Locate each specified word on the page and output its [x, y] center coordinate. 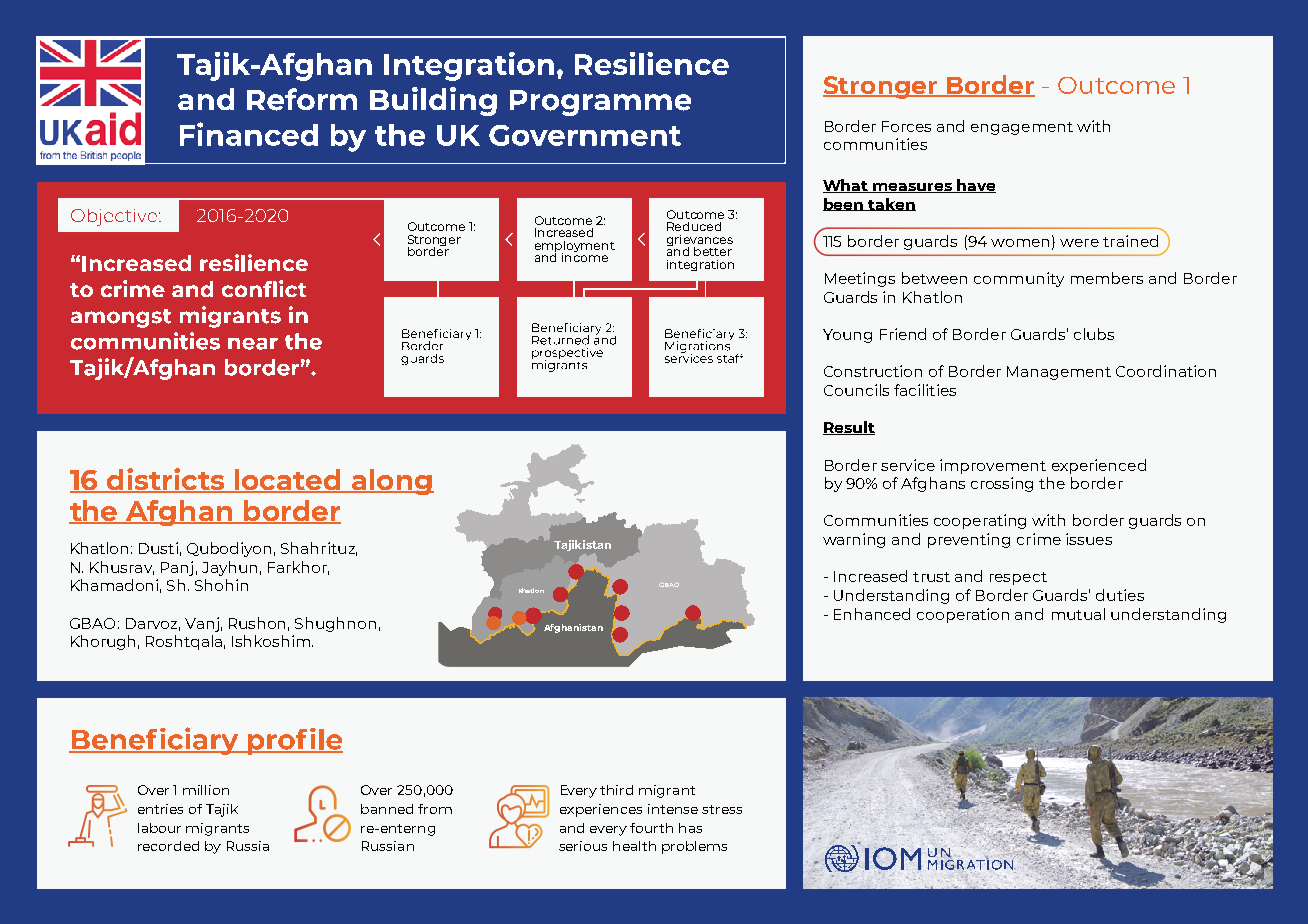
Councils [856, 390]
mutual [1078, 614]
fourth [651, 828]
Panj [177, 568]
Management [1059, 373]
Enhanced [872, 614]
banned [387, 809]
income [585, 256]
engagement [1022, 128]
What [846, 186]
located [288, 481]
